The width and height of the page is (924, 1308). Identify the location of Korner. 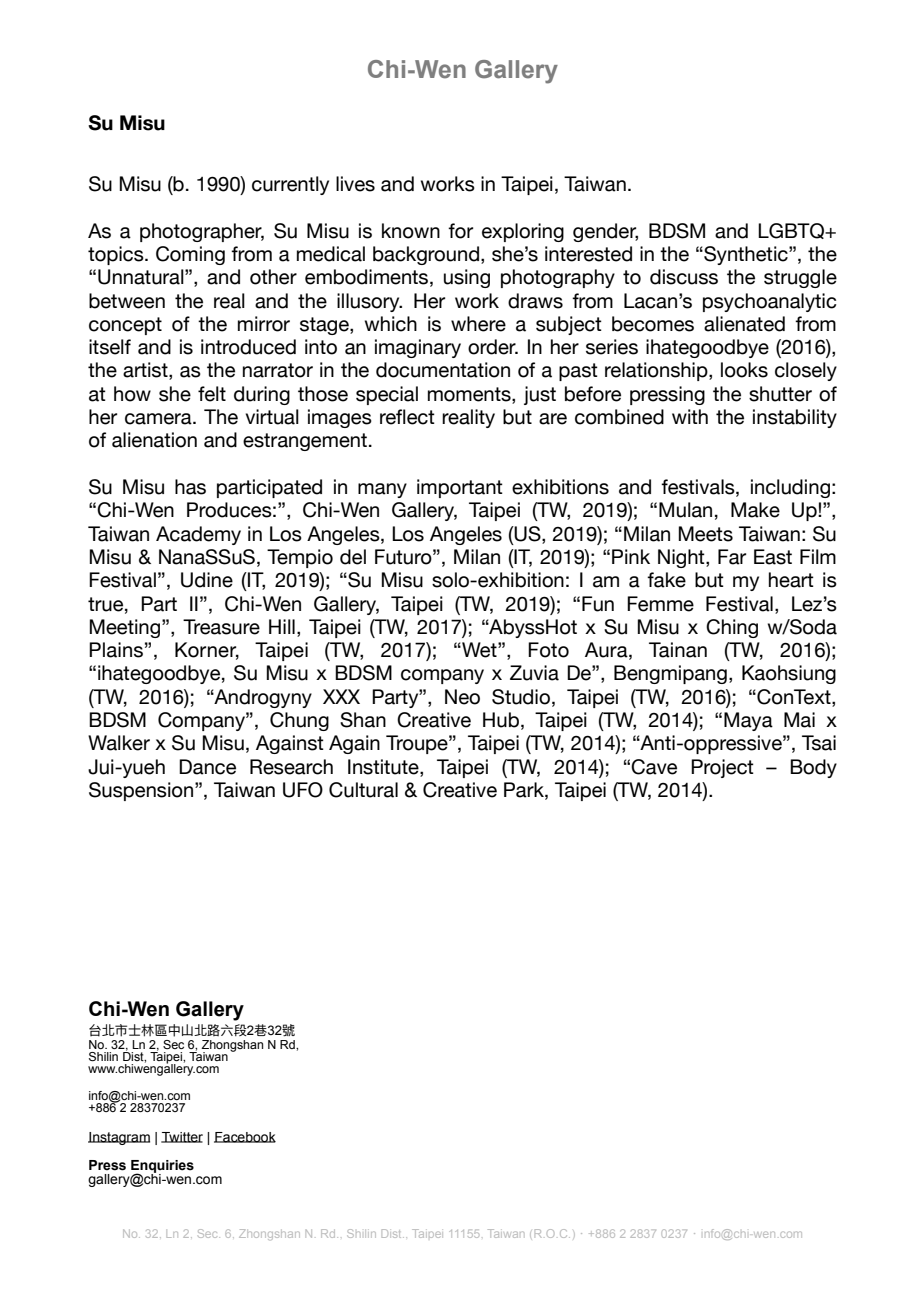
(207, 651).
